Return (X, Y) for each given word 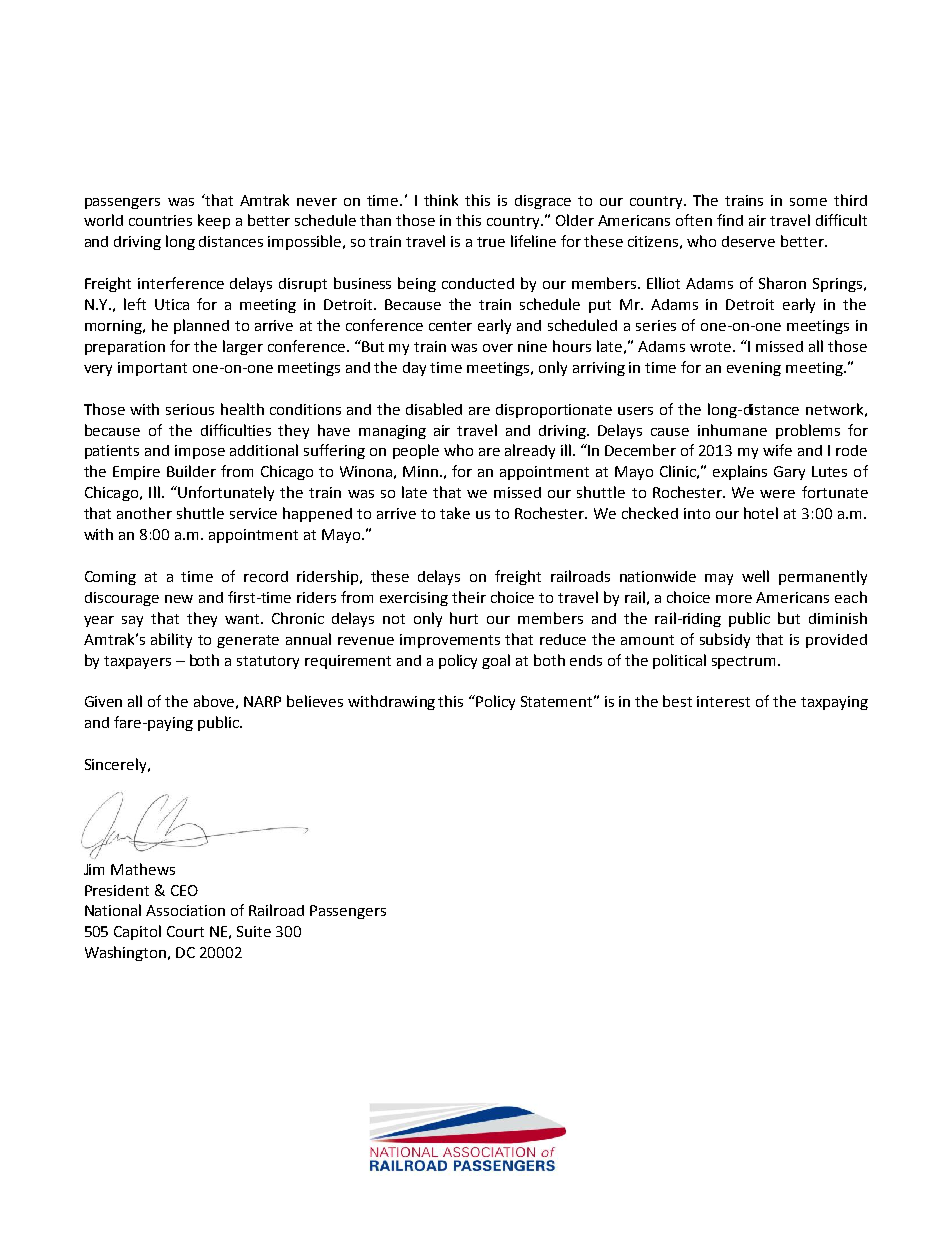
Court (185, 931)
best (677, 701)
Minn (420, 471)
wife (777, 450)
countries (160, 220)
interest (723, 701)
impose (200, 452)
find (730, 220)
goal (496, 661)
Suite (254, 931)
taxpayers (137, 662)
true (491, 242)
